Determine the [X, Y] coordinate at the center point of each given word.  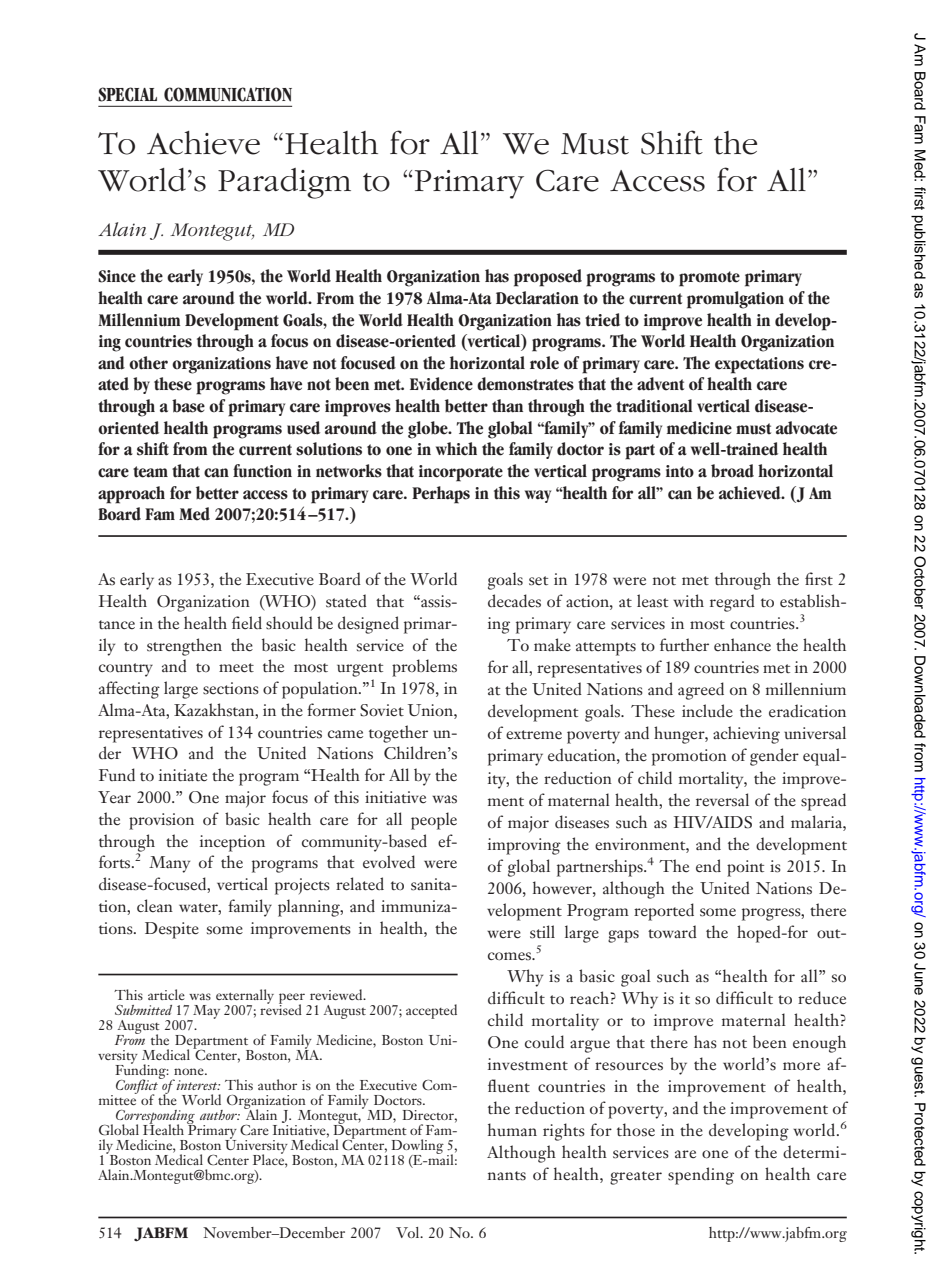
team [150, 472]
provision [161, 821]
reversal [722, 800]
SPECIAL [127, 94]
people [434, 821]
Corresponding [156, 1118]
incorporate [461, 473]
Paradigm [284, 183]
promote [709, 279]
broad [732, 471]
